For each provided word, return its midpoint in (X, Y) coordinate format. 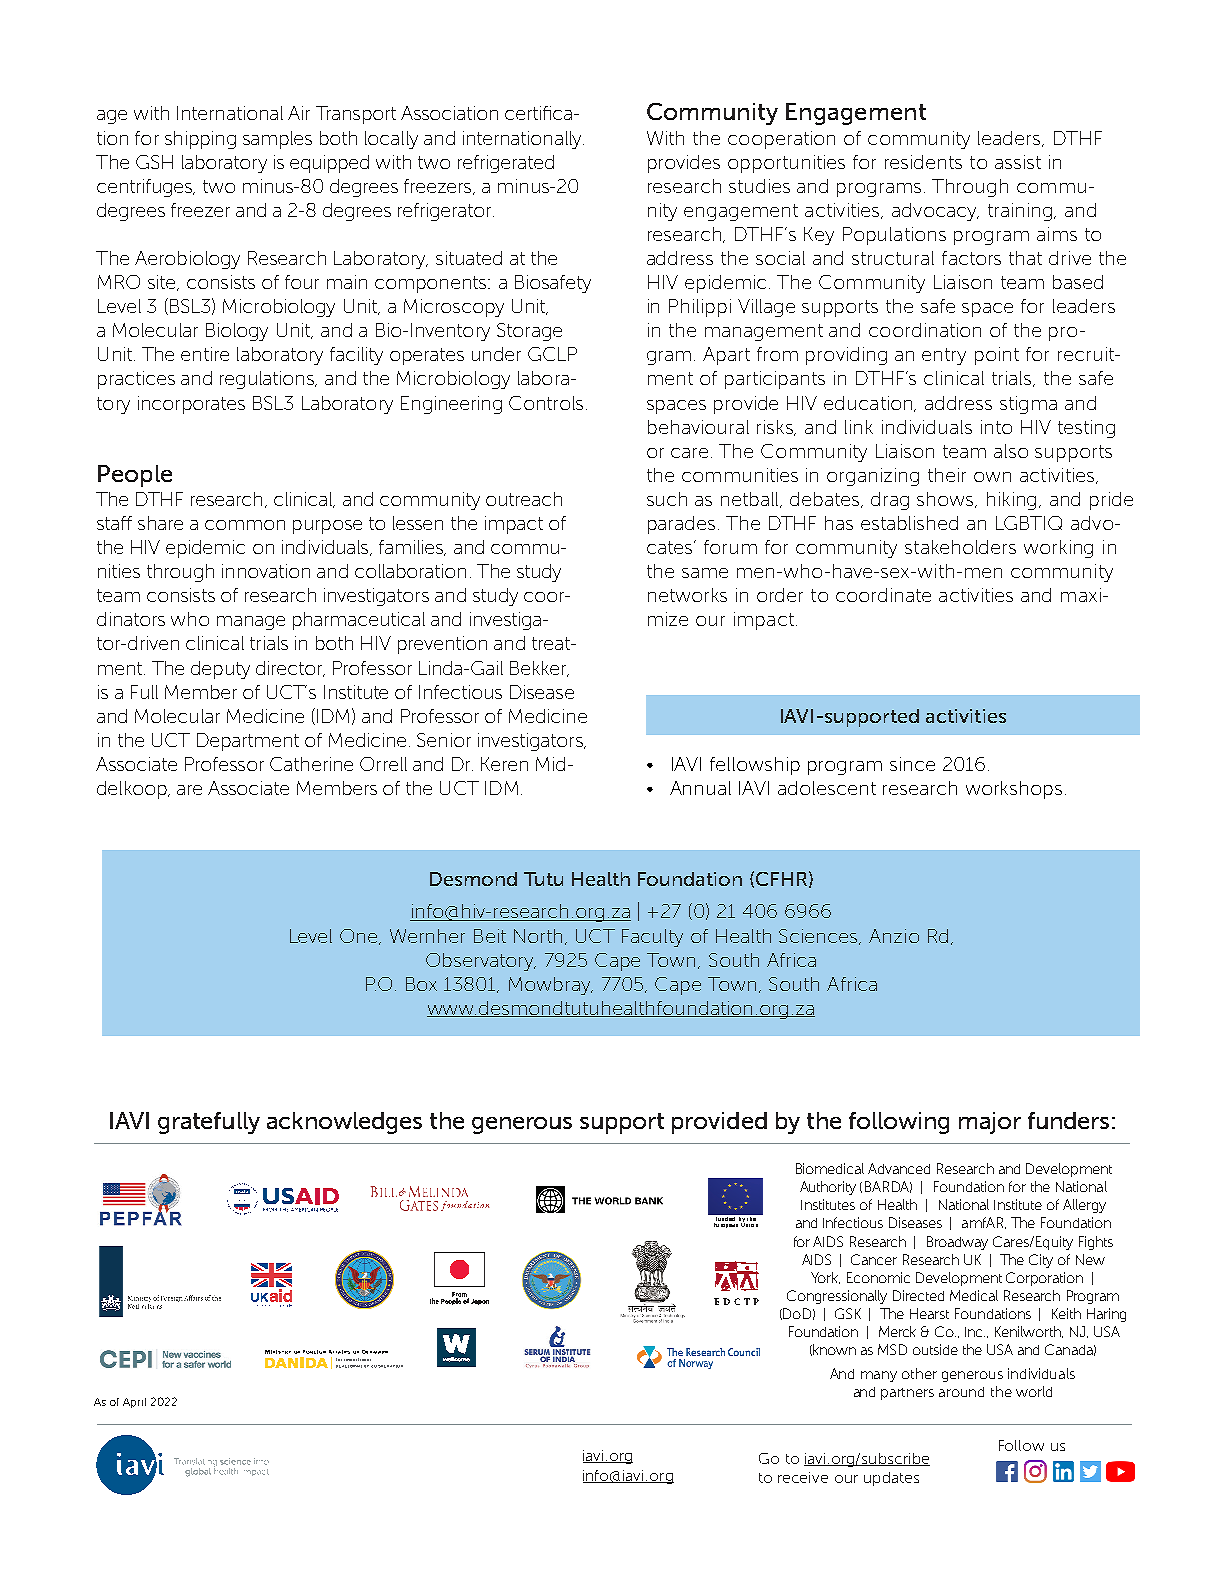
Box (421, 984)
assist (1018, 162)
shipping (200, 140)
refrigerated (506, 164)
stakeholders (960, 547)
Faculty (652, 938)
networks (687, 595)
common (245, 525)
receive (803, 1477)
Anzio (894, 936)
